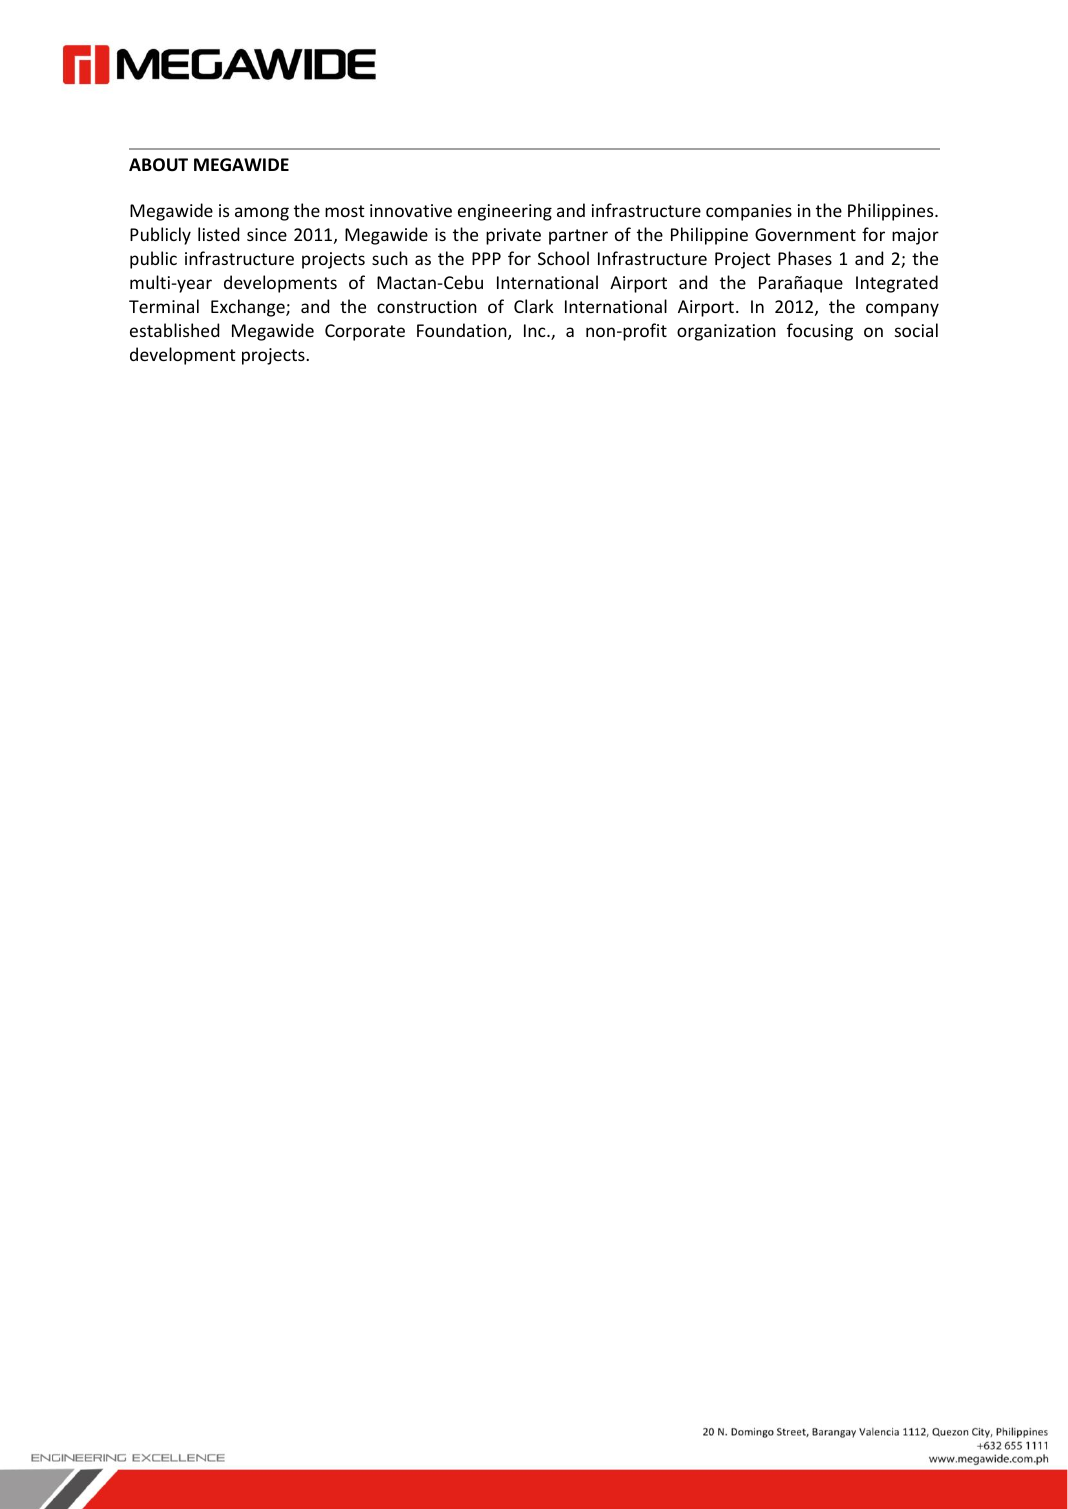  What do you see at coordinates (267, 234) in the screenshot?
I see `since` at bounding box center [267, 234].
